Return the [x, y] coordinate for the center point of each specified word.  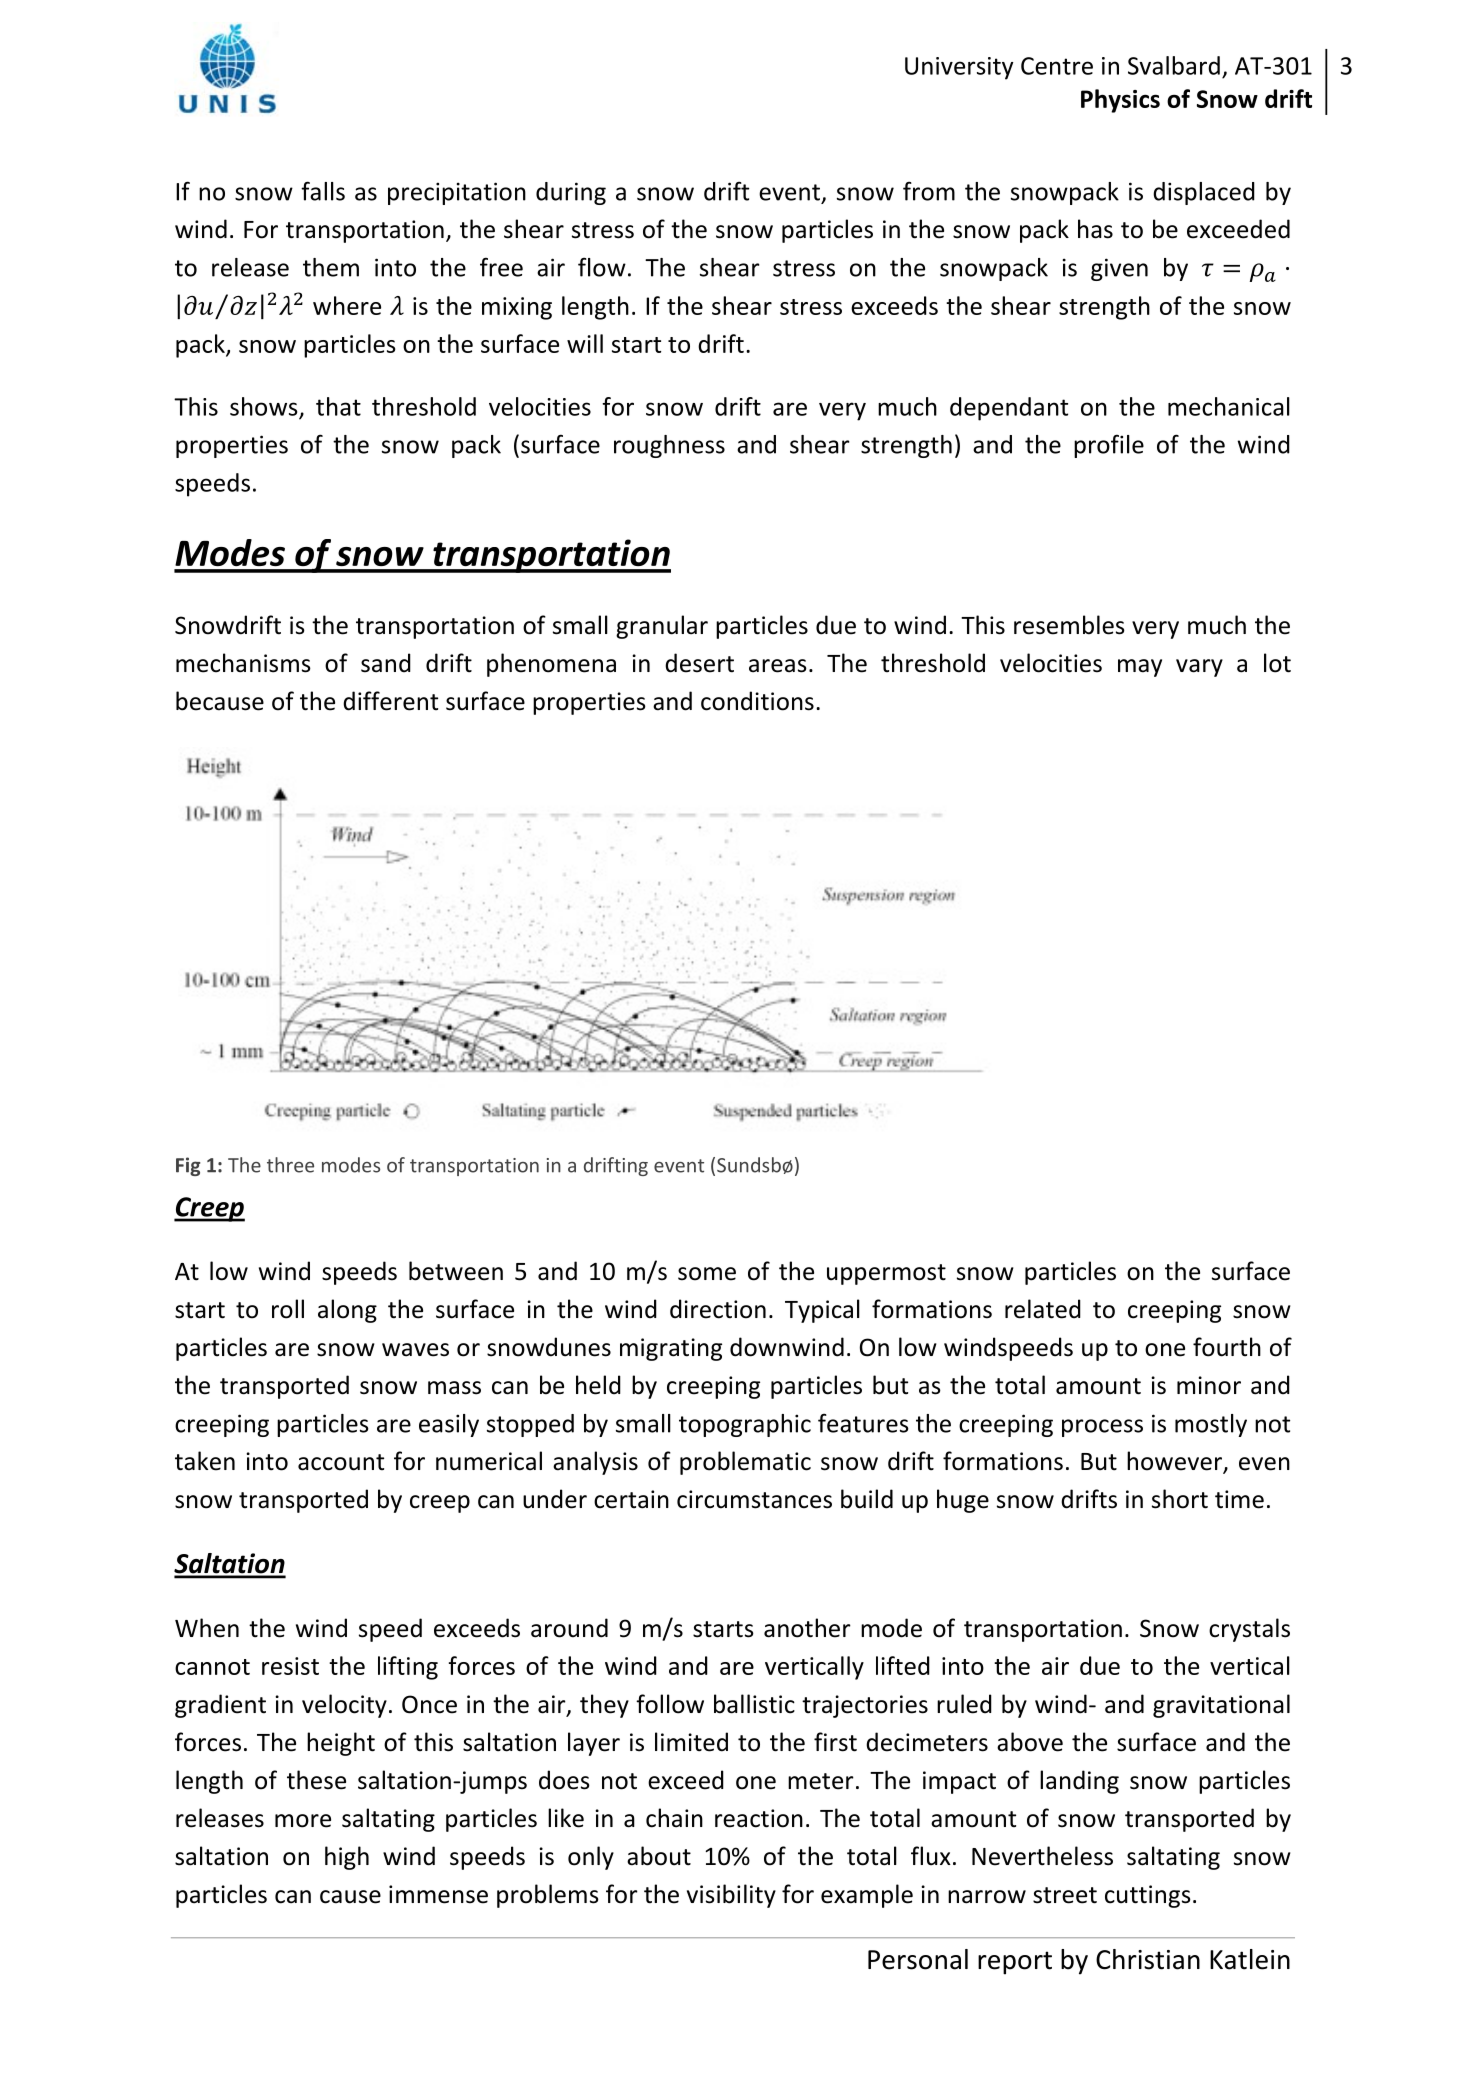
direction [718, 1309]
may [1140, 668]
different [390, 701]
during [571, 193]
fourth [1227, 1347]
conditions [757, 701]
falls [323, 191]
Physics [1120, 101]
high [347, 1858]
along [347, 1311]
